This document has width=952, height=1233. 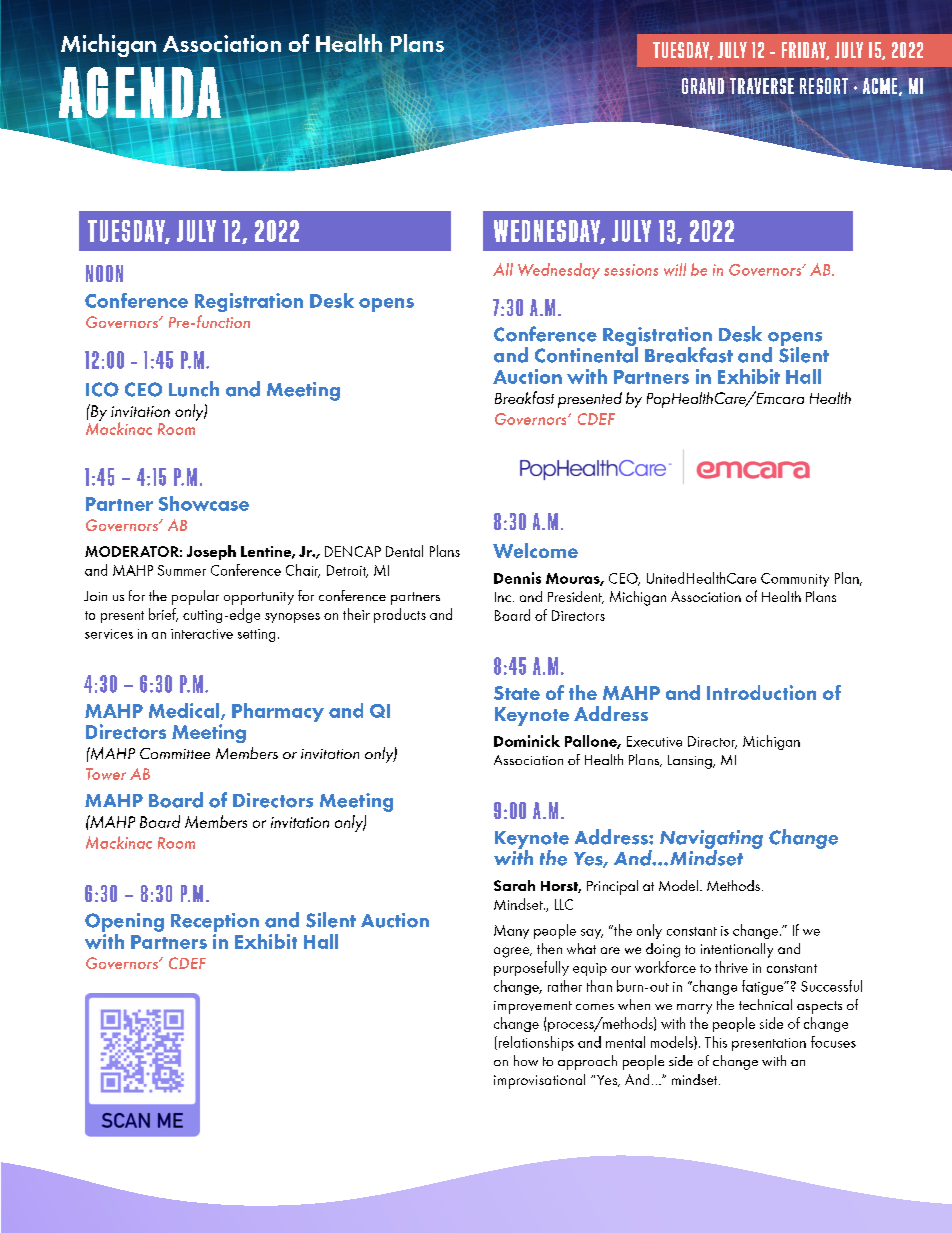 What do you see at coordinates (194, 389) in the document?
I see `Lunch` at bounding box center [194, 389].
